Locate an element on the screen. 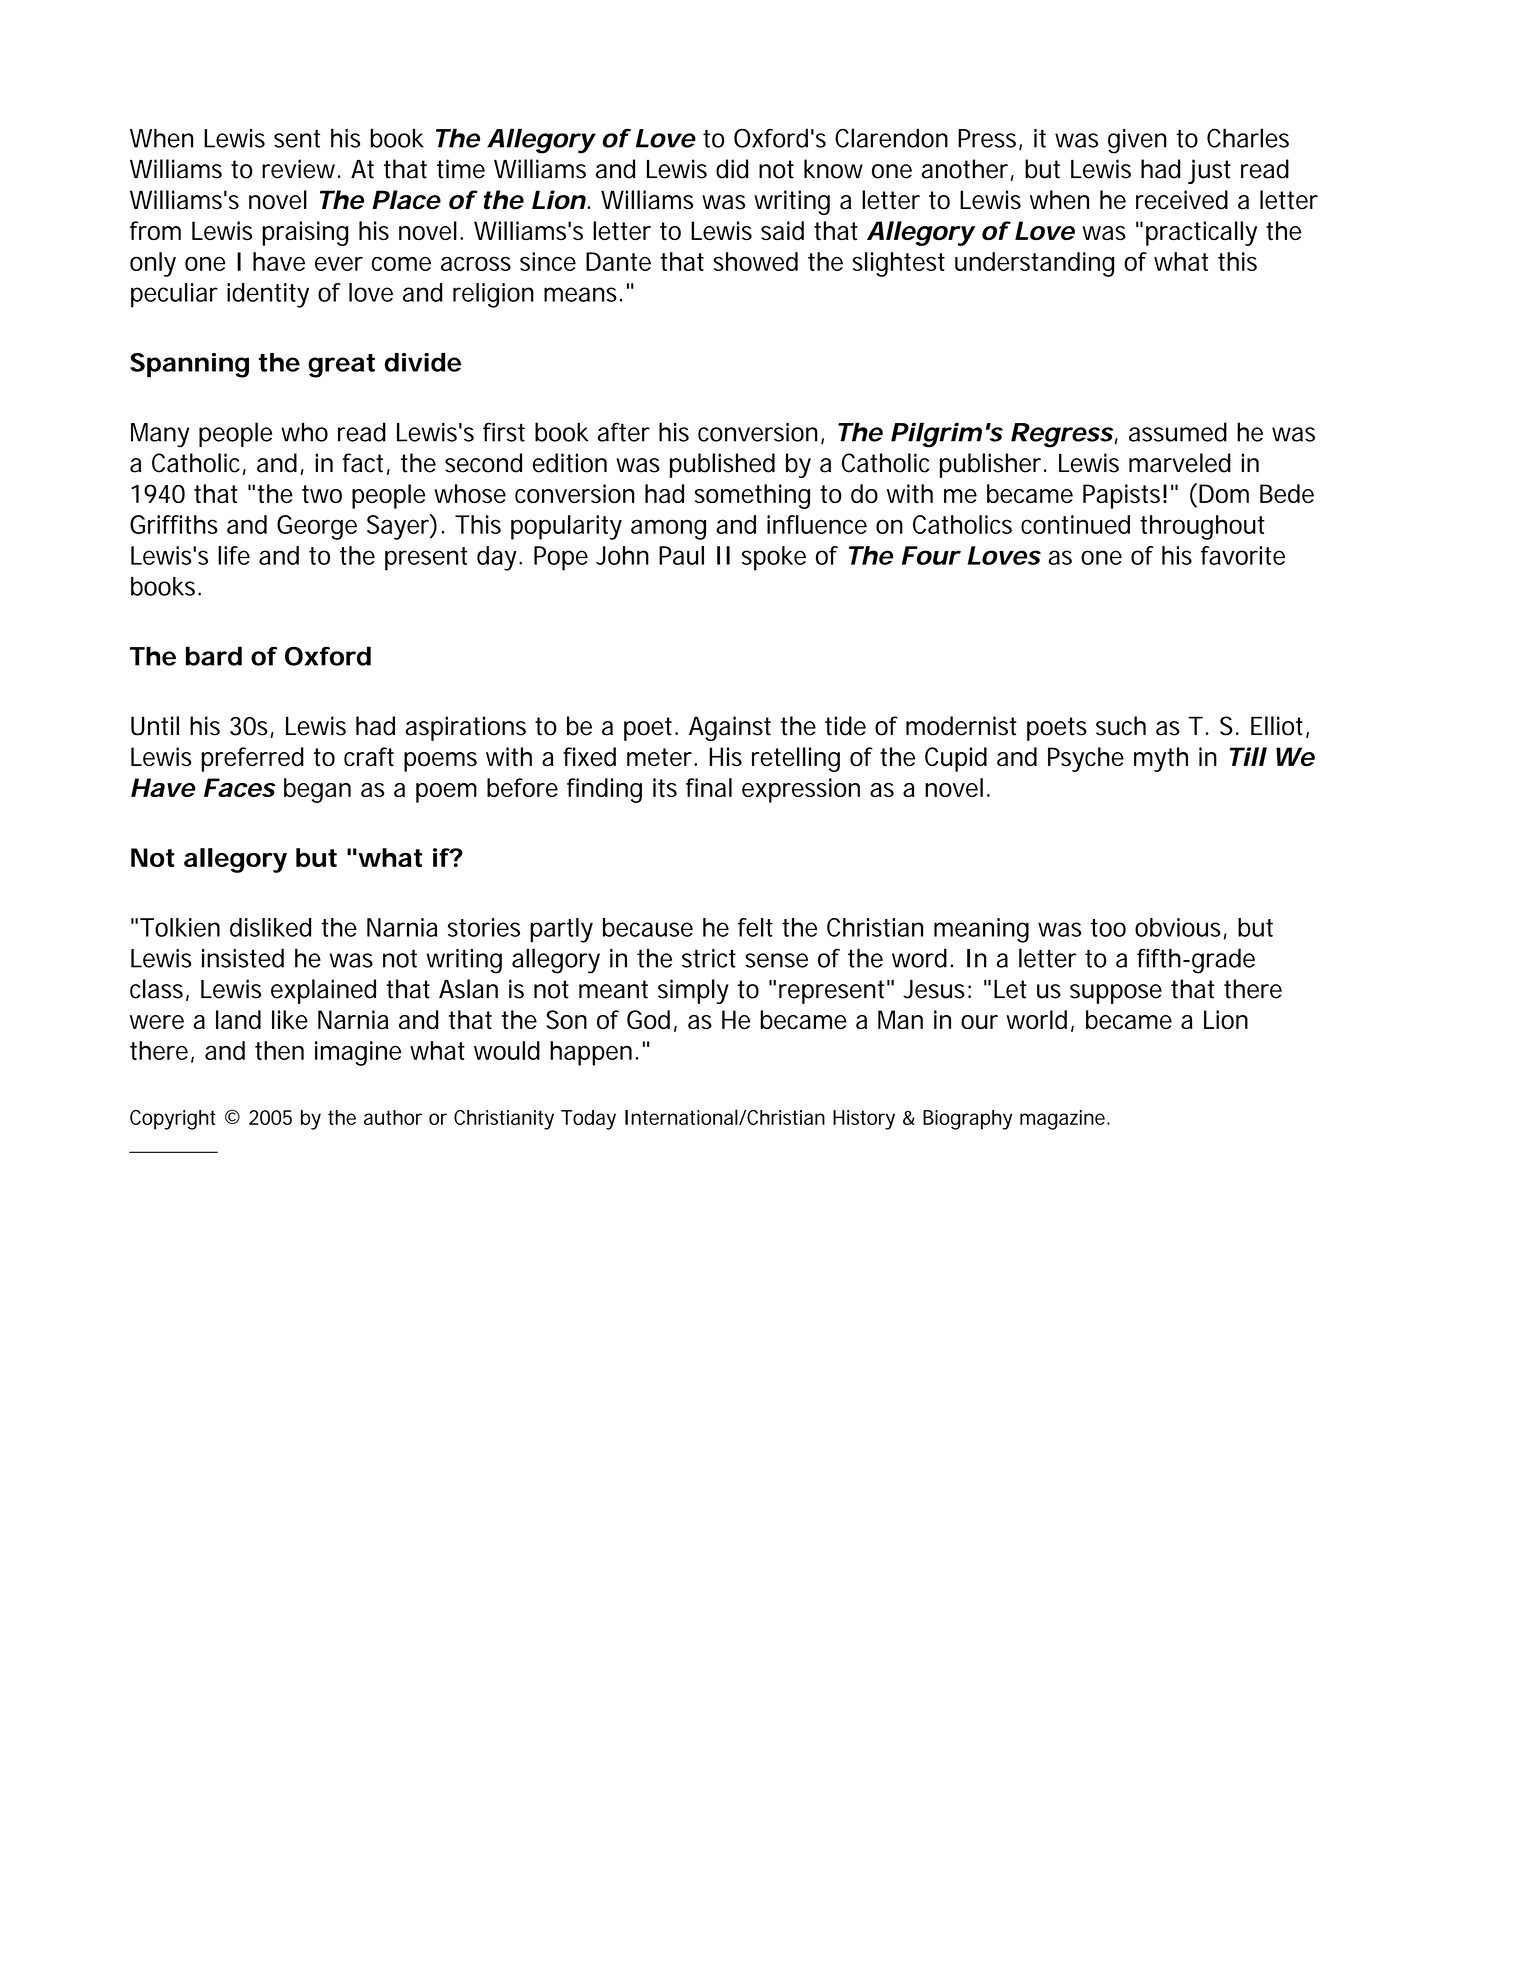 This screenshot has width=1519, height=1965. began is located at coordinates (317, 790).
